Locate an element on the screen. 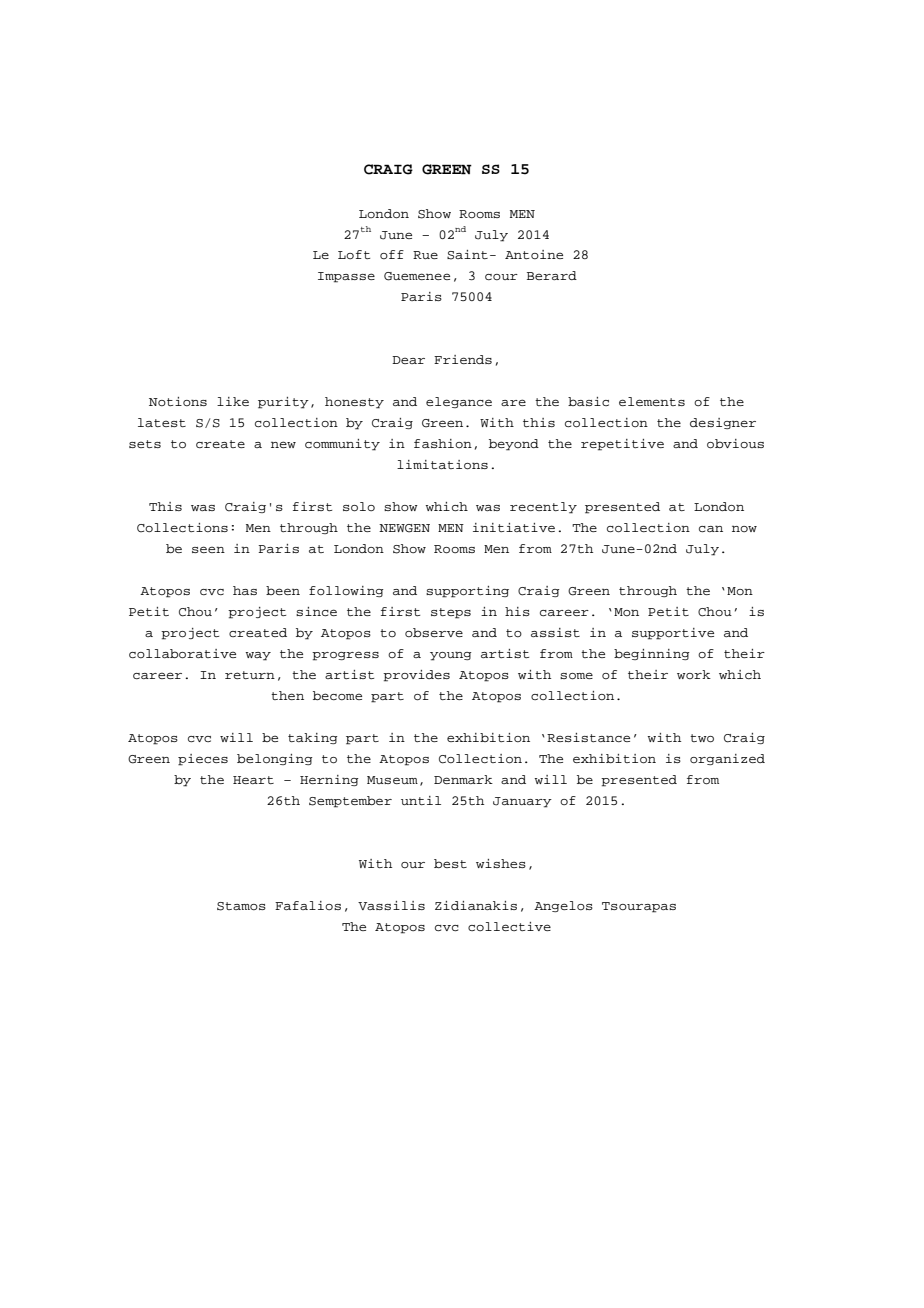 This screenshot has height=1308, width=924. Angelos is located at coordinates (563, 906).
